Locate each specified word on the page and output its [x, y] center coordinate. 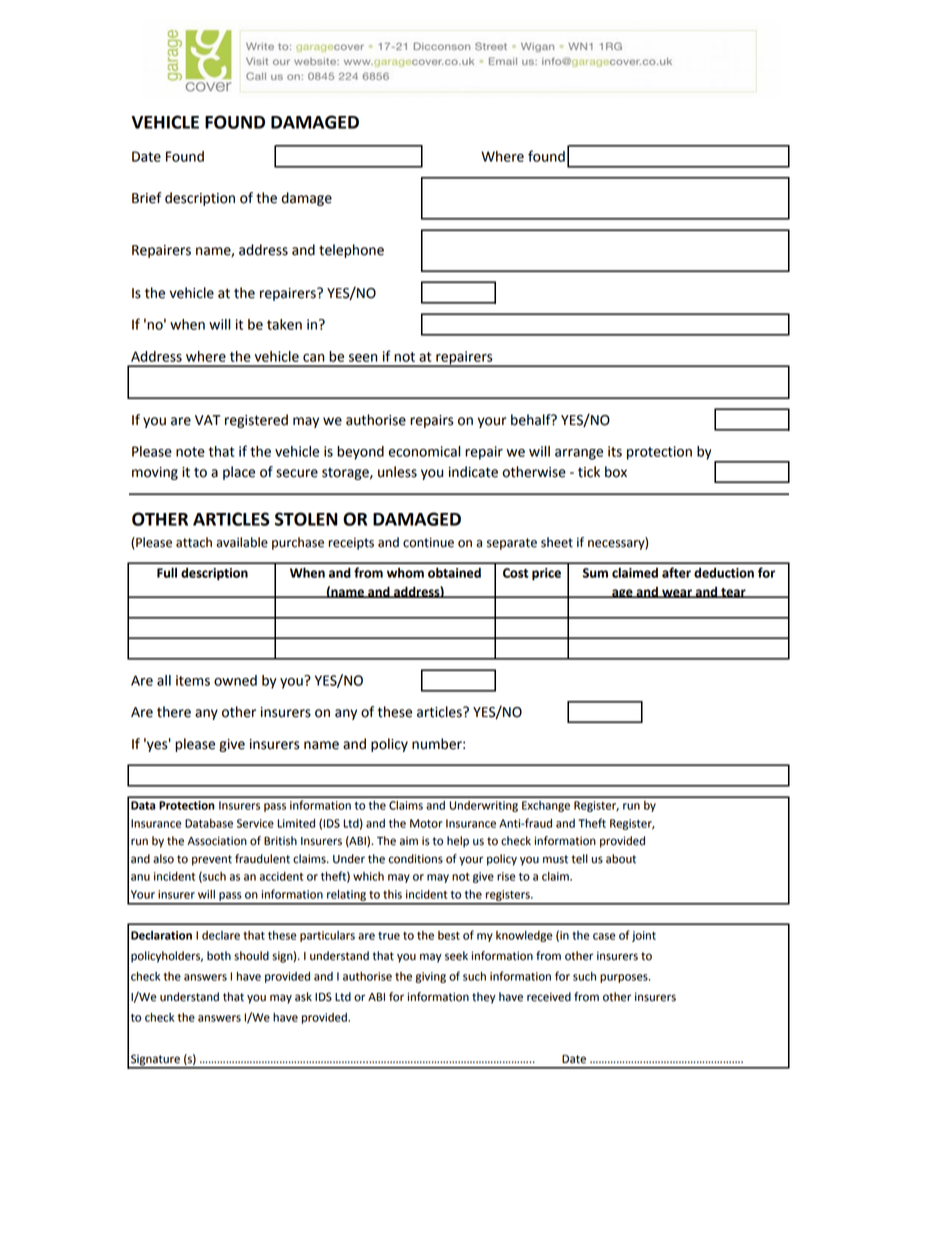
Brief [146, 198]
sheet [557, 542]
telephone [351, 251]
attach [194, 542]
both [219, 956]
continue [428, 542]
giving [430, 977]
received [549, 997]
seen [363, 358]
